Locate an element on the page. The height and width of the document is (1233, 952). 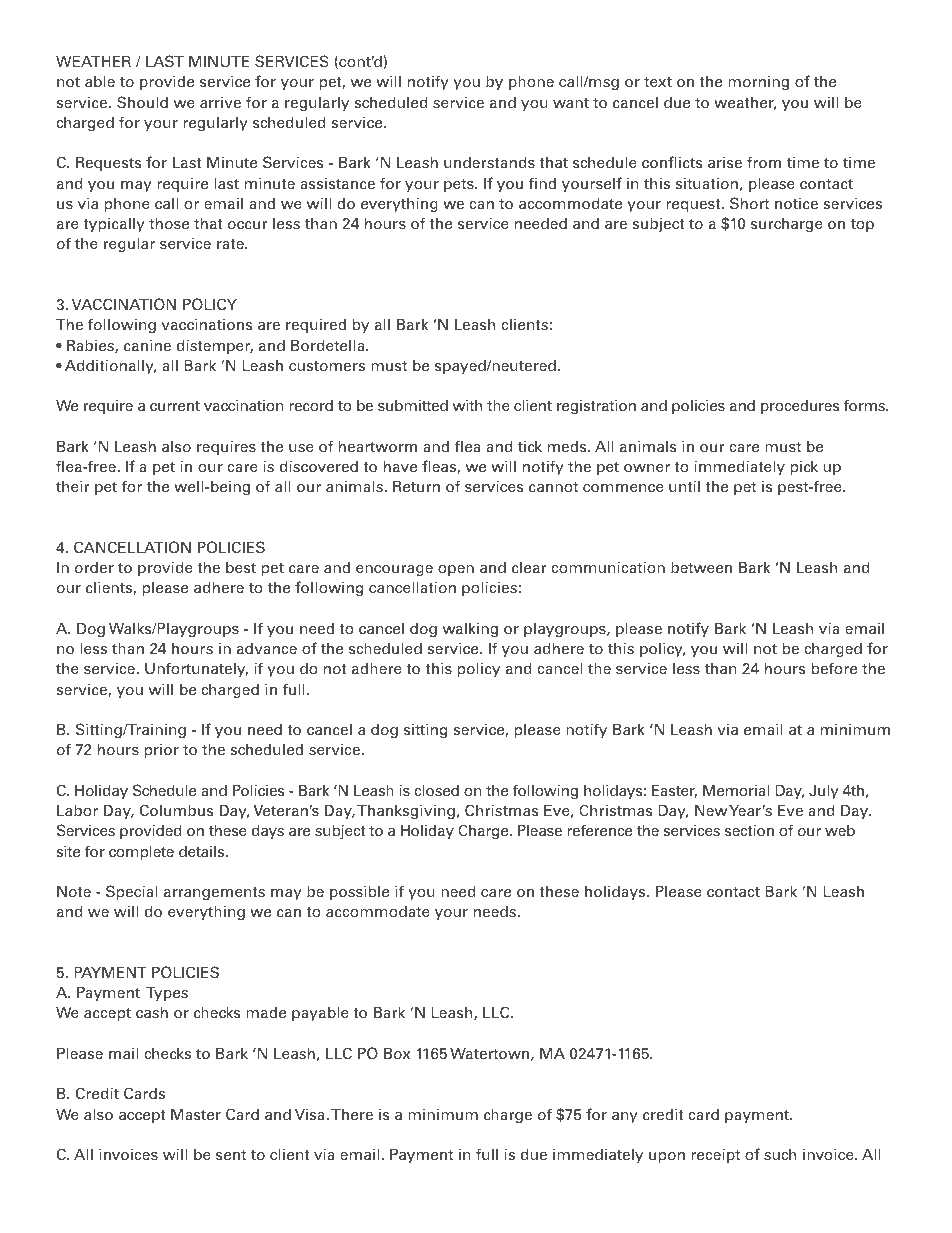
procedures is located at coordinates (800, 407).
